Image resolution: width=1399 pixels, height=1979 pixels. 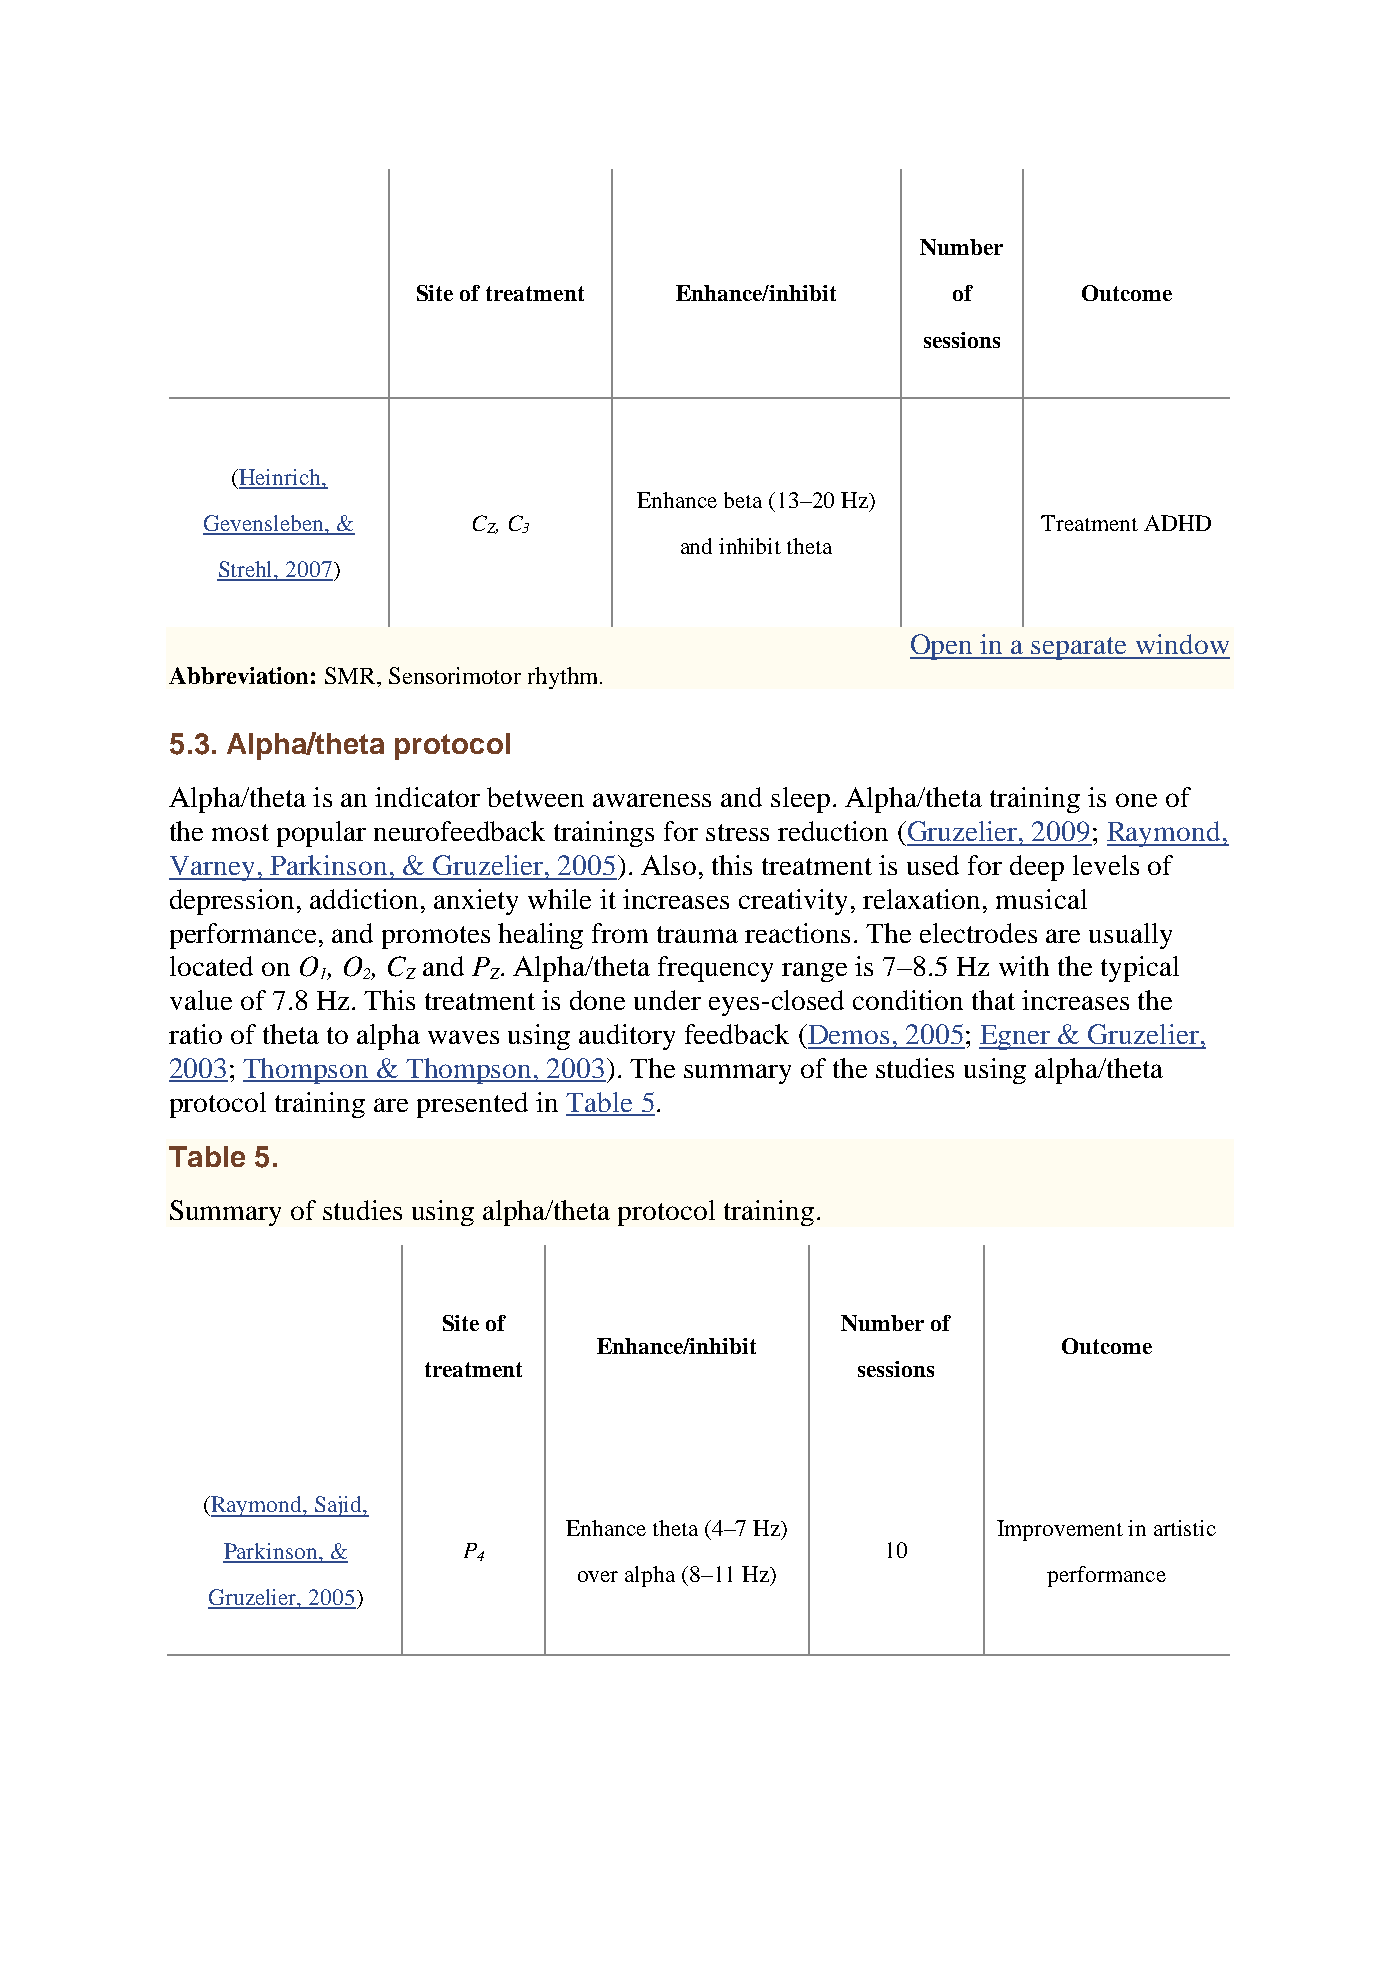 I want to click on SMR, so click(x=351, y=675).
